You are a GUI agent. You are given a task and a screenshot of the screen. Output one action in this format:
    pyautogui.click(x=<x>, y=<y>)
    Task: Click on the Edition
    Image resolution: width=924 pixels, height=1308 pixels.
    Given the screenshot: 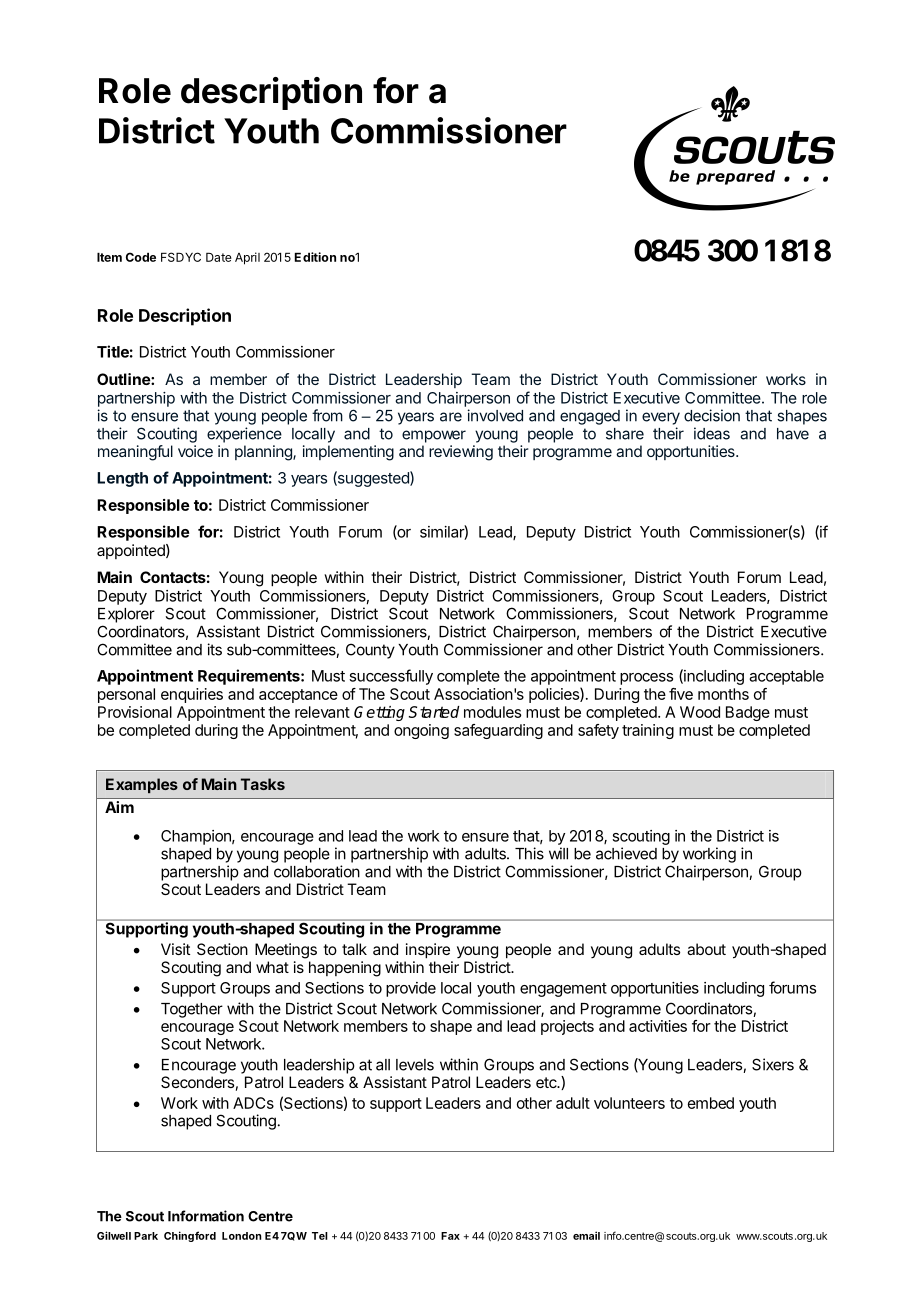 What is the action you would take?
    pyautogui.click(x=315, y=257)
